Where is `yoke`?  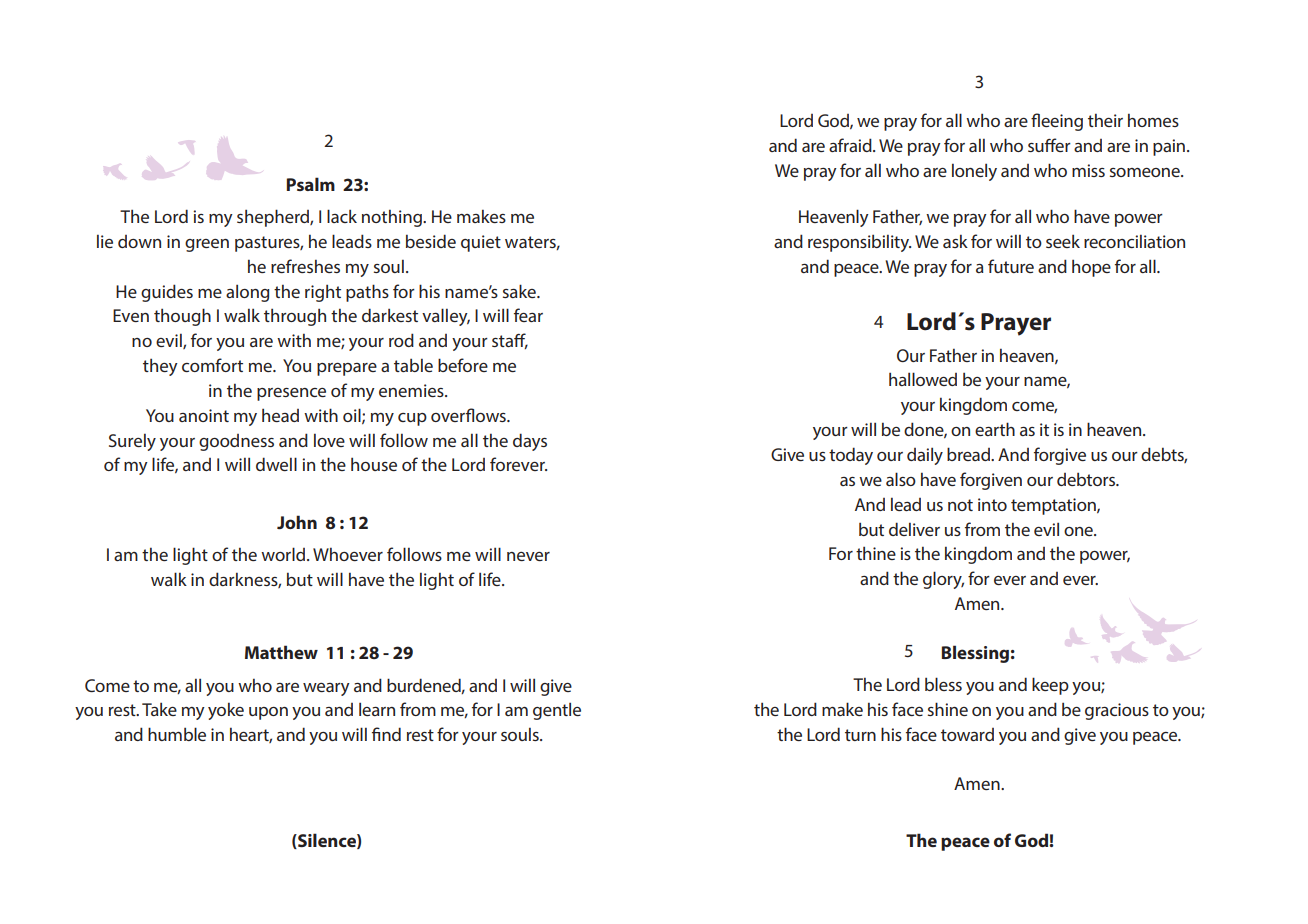
yoke is located at coordinates (226, 711).
